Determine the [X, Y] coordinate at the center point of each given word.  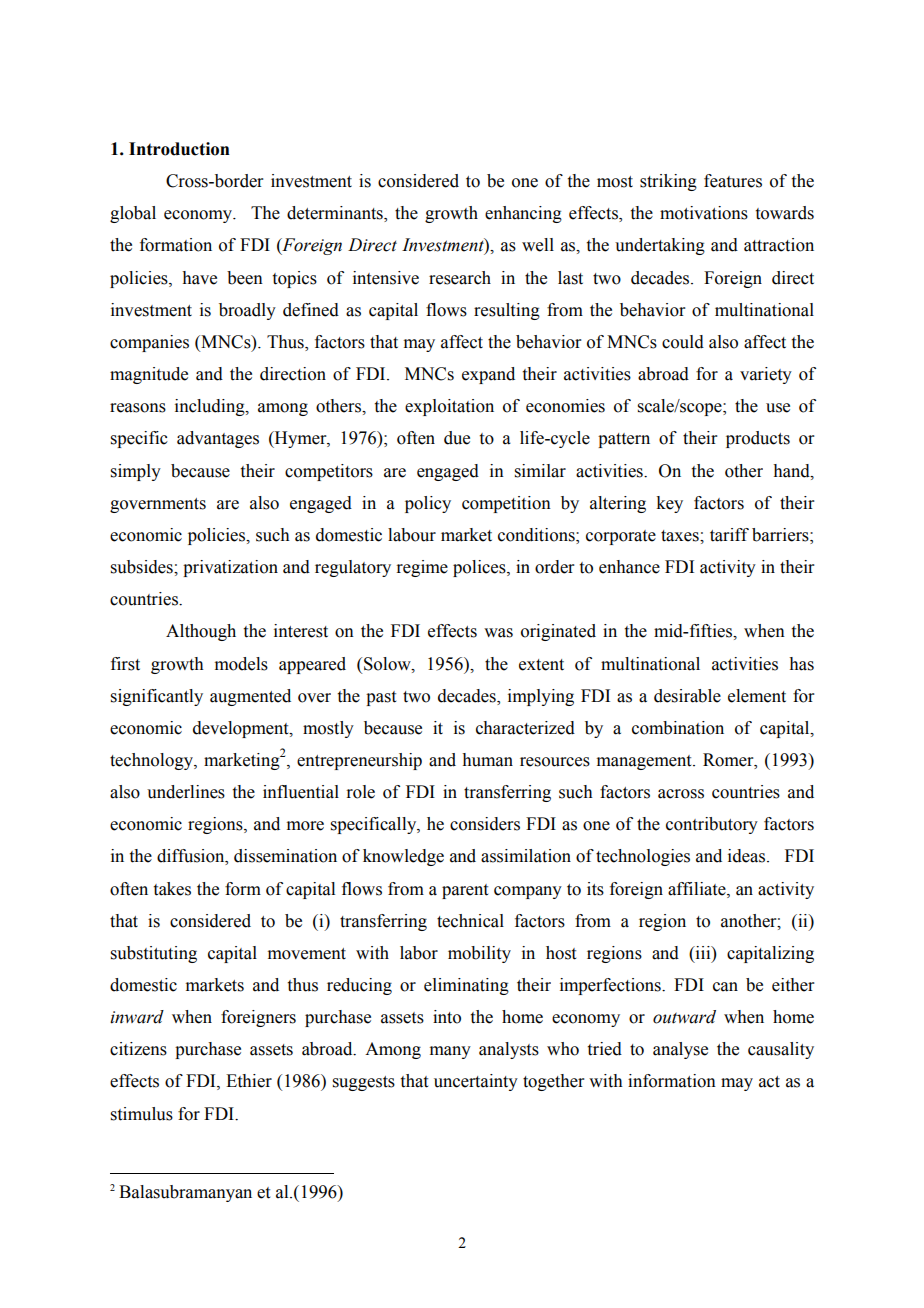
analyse [680, 1050]
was [498, 633]
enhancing [523, 214]
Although [201, 632]
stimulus [142, 1114]
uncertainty [476, 1082]
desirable [687, 696]
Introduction [179, 149]
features [733, 181]
